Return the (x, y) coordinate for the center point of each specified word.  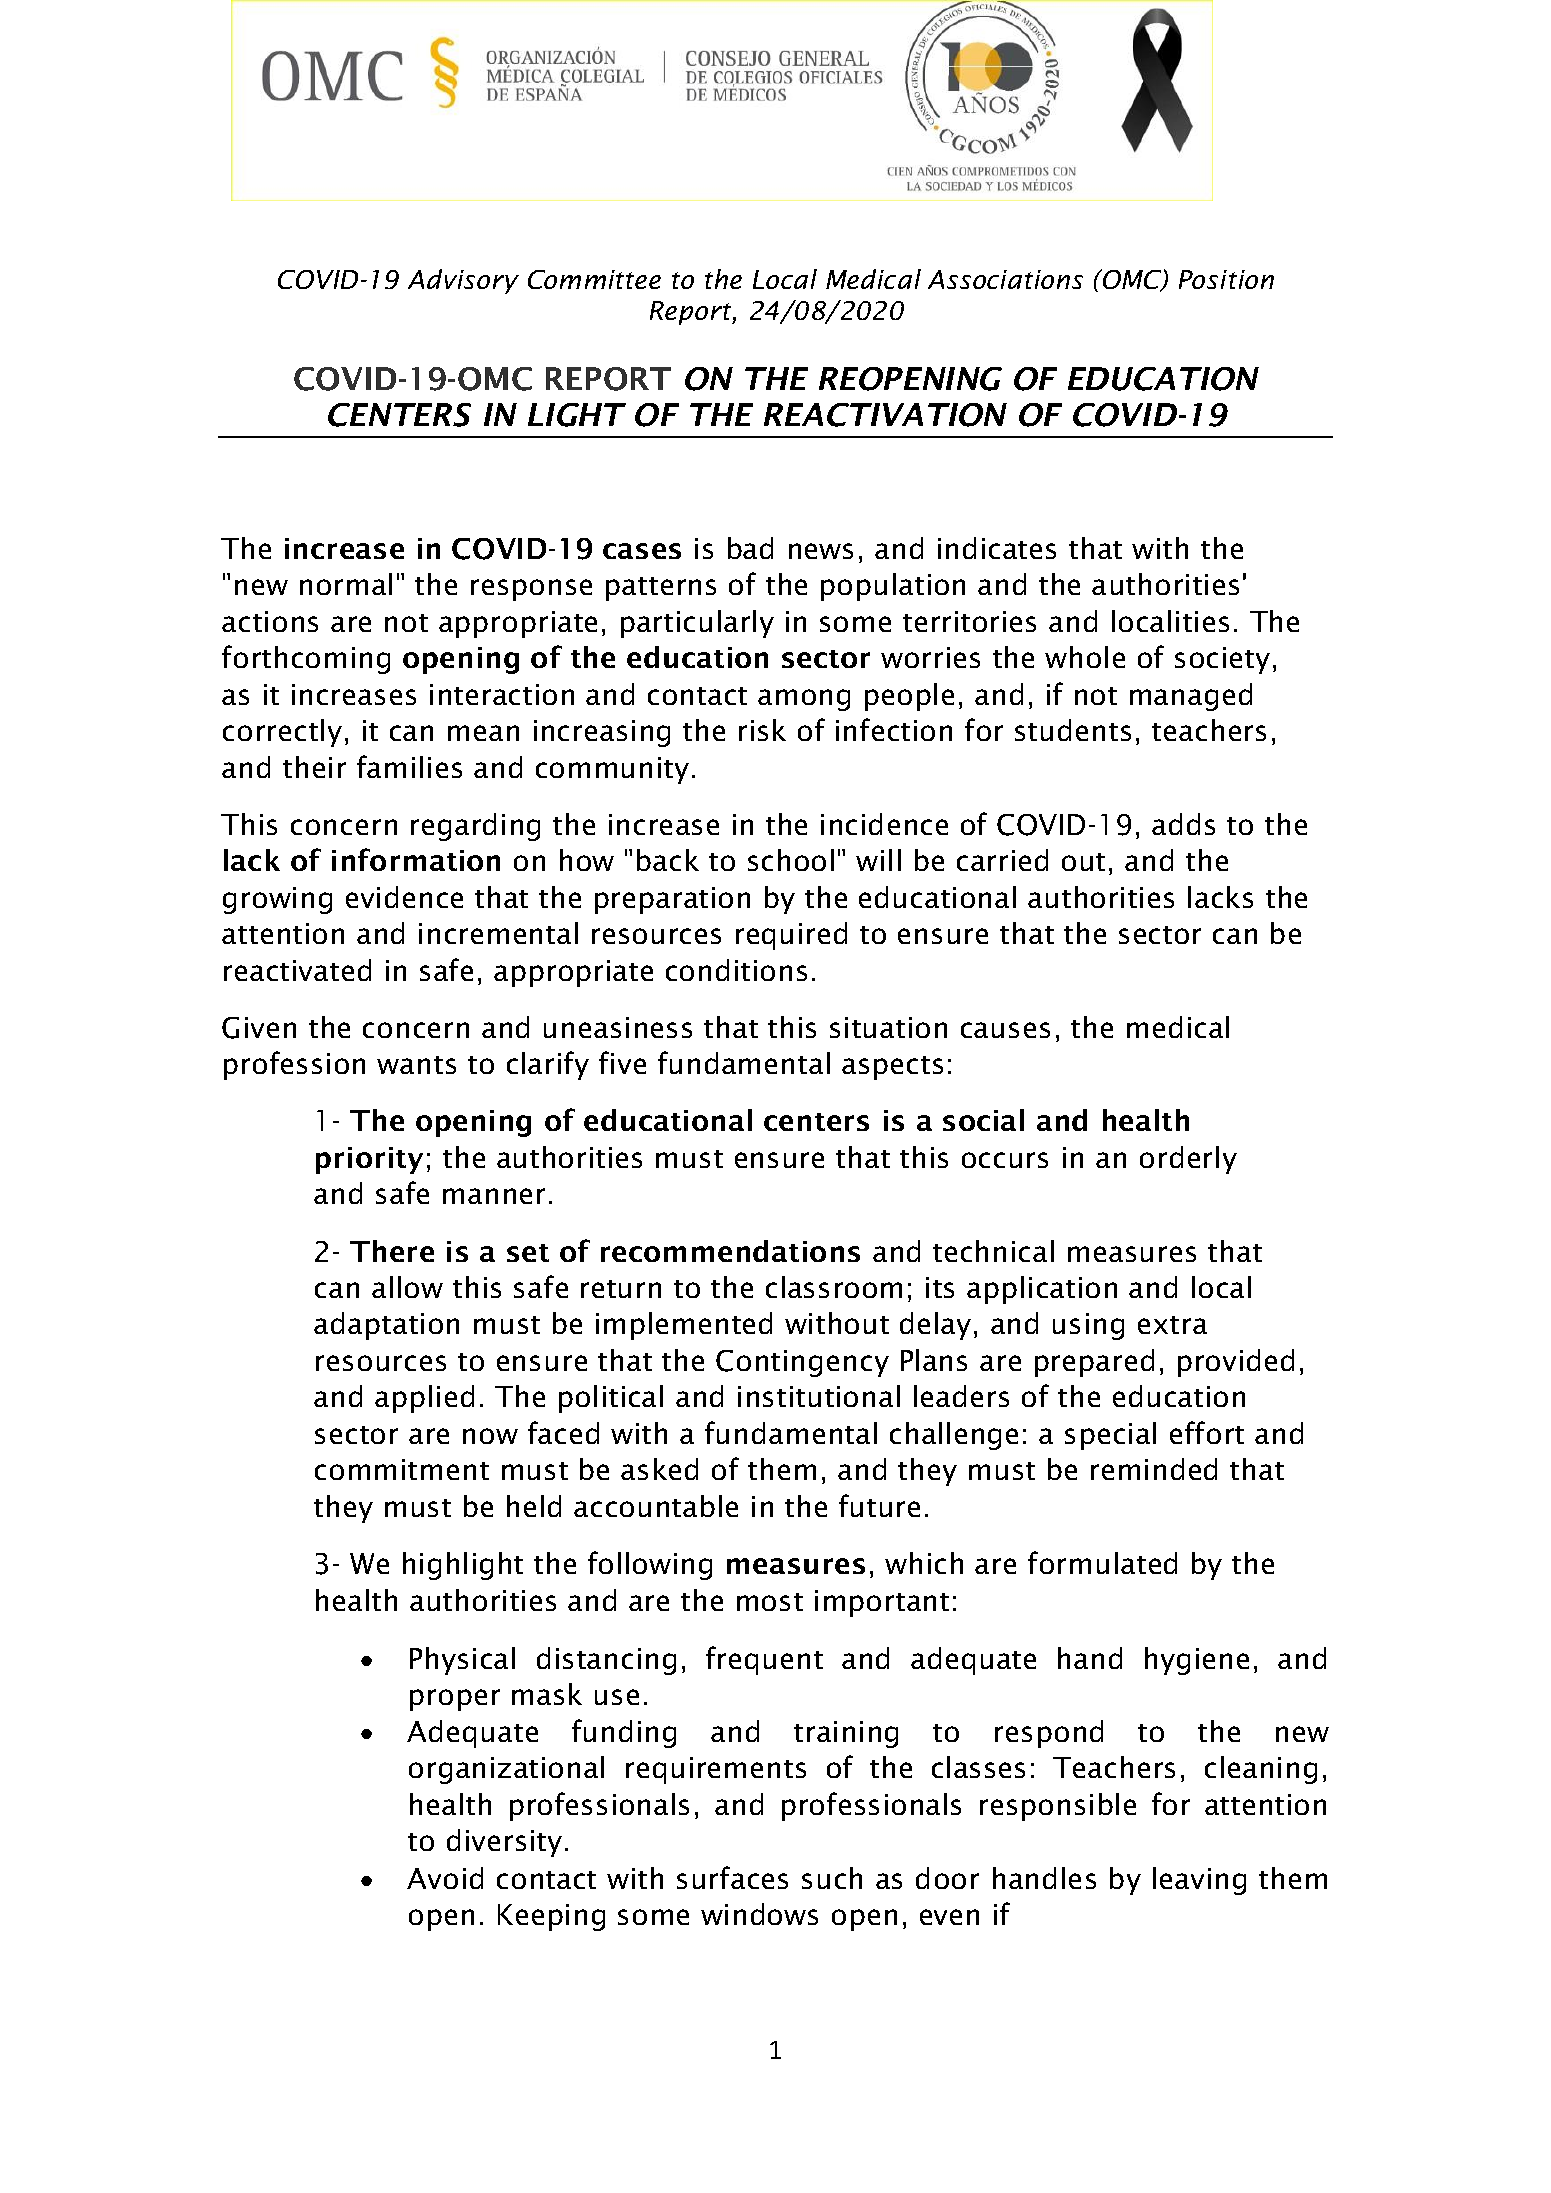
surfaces (732, 1877)
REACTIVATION (885, 415)
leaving (1199, 1881)
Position (1226, 279)
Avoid (445, 1878)
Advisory (463, 281)
